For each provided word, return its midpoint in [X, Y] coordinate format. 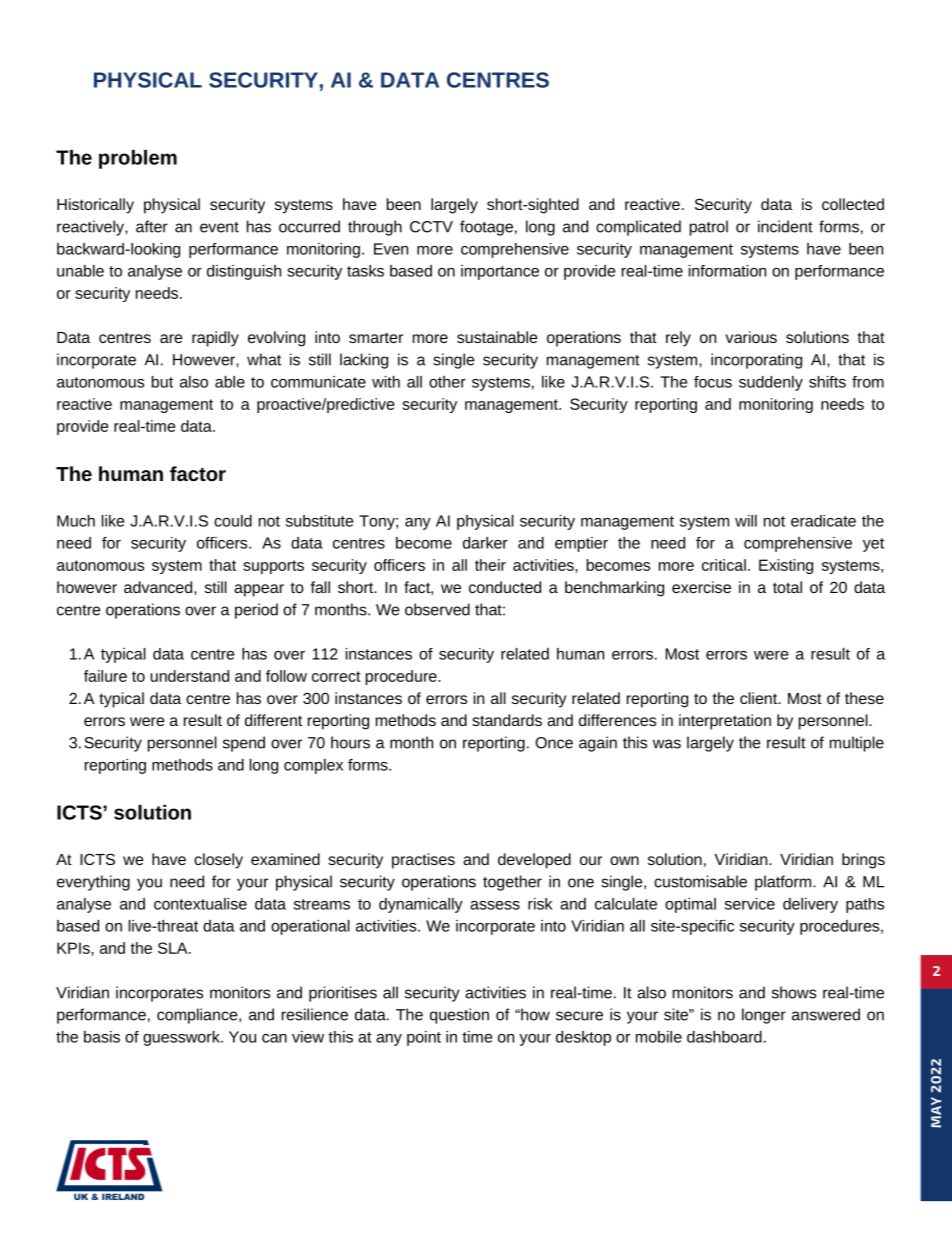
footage [486, 228]
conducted [505, 587]
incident [785, 226]
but [162, 382]
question [459, 1016]
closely [218, 861]
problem [138, 159]
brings [863, 861]
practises [423, 861]
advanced [159, 587]
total [787, 587]
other [447, 382]
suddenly [771, 383]
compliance [198, 1016]
